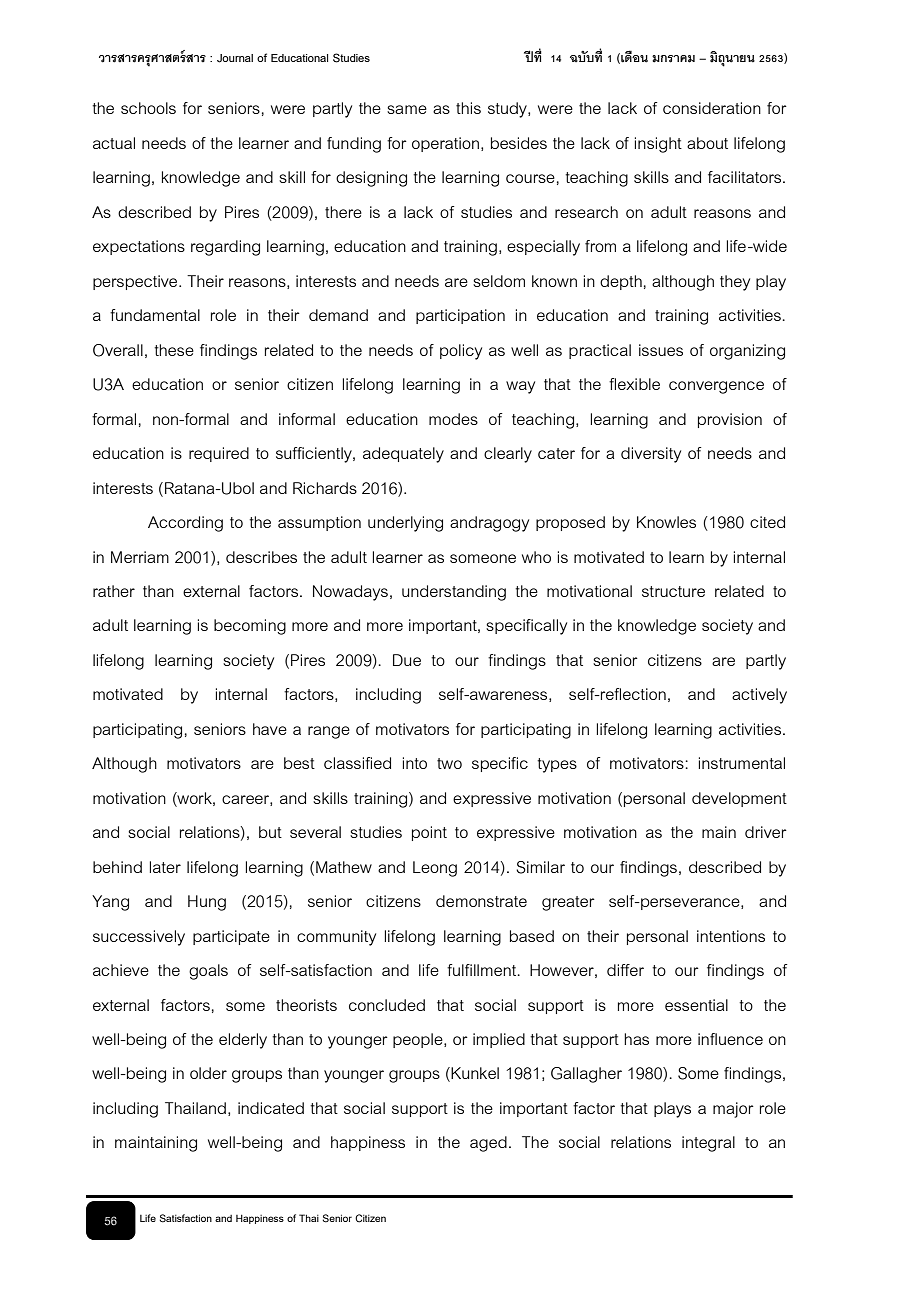 Image resolution: width=924 pixels, height=1308 pixels. Describe the element at coordinates (461, 352) in the image. I see `policy` at that location.
